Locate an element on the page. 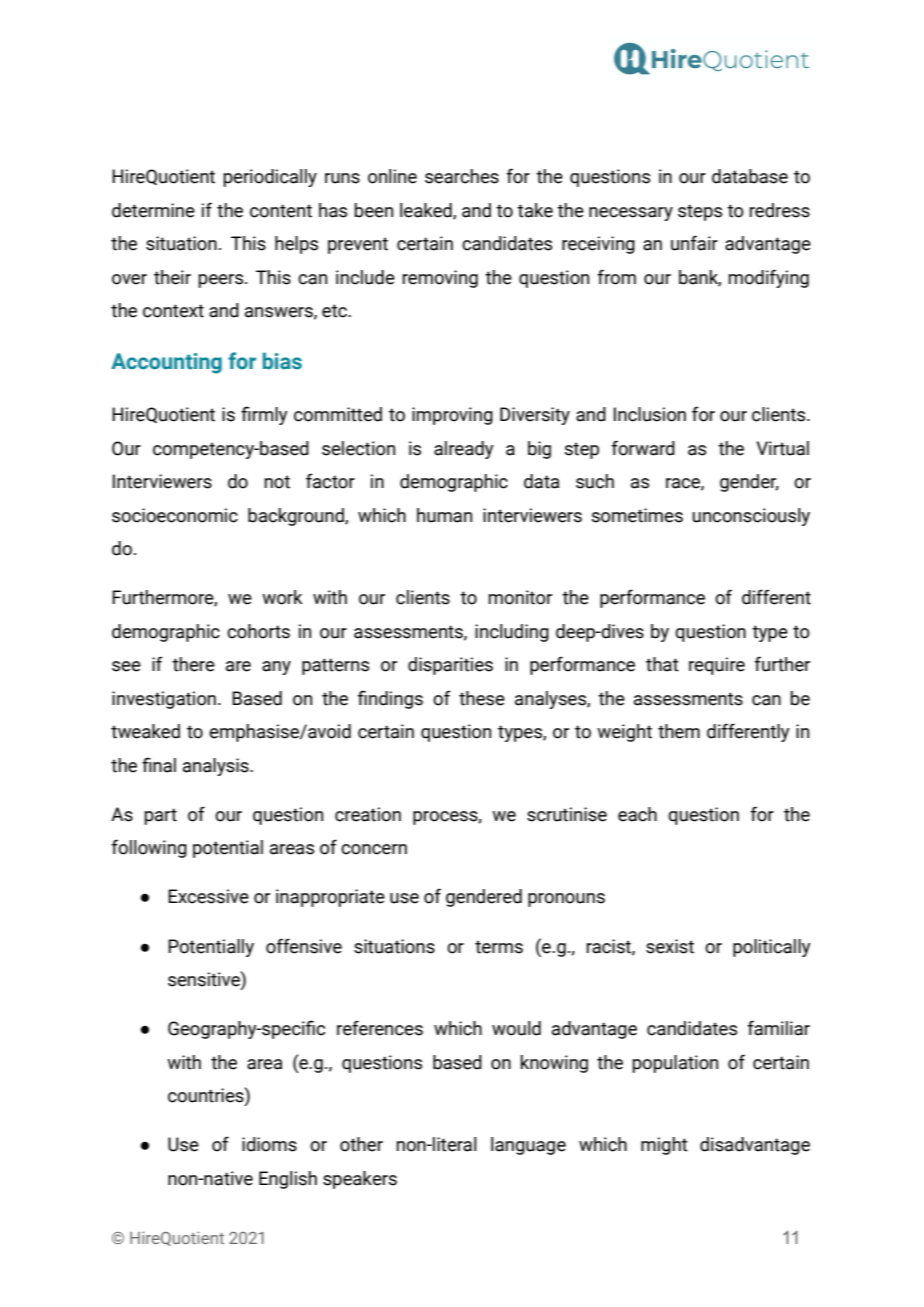 The height and width of the document is (1307, 924). concern is located at coordinates (374, 849).
